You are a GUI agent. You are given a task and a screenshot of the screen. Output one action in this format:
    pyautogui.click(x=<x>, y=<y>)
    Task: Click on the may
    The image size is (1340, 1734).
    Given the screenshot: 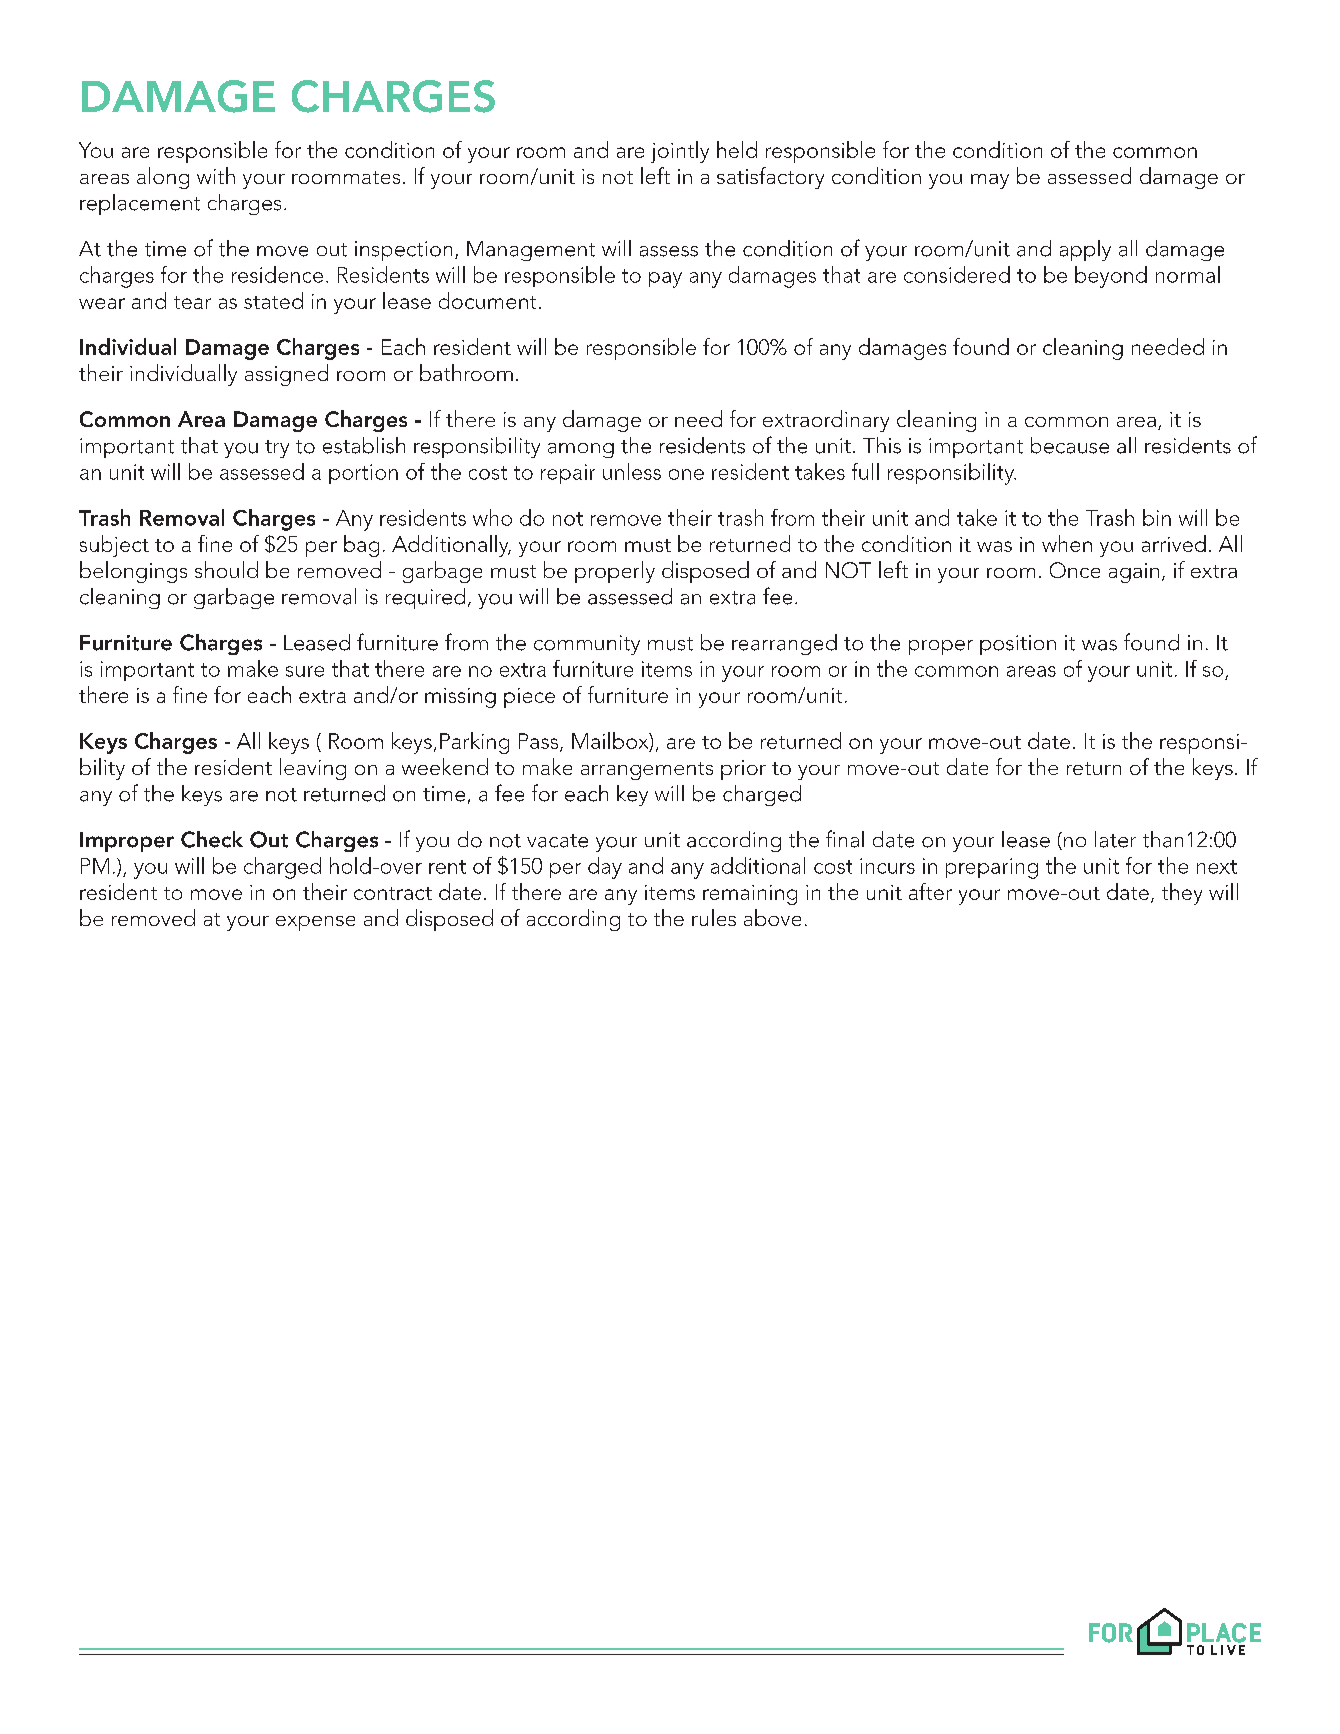 What is the action you would take?
    pyautogui.click(x=990, y=181)
